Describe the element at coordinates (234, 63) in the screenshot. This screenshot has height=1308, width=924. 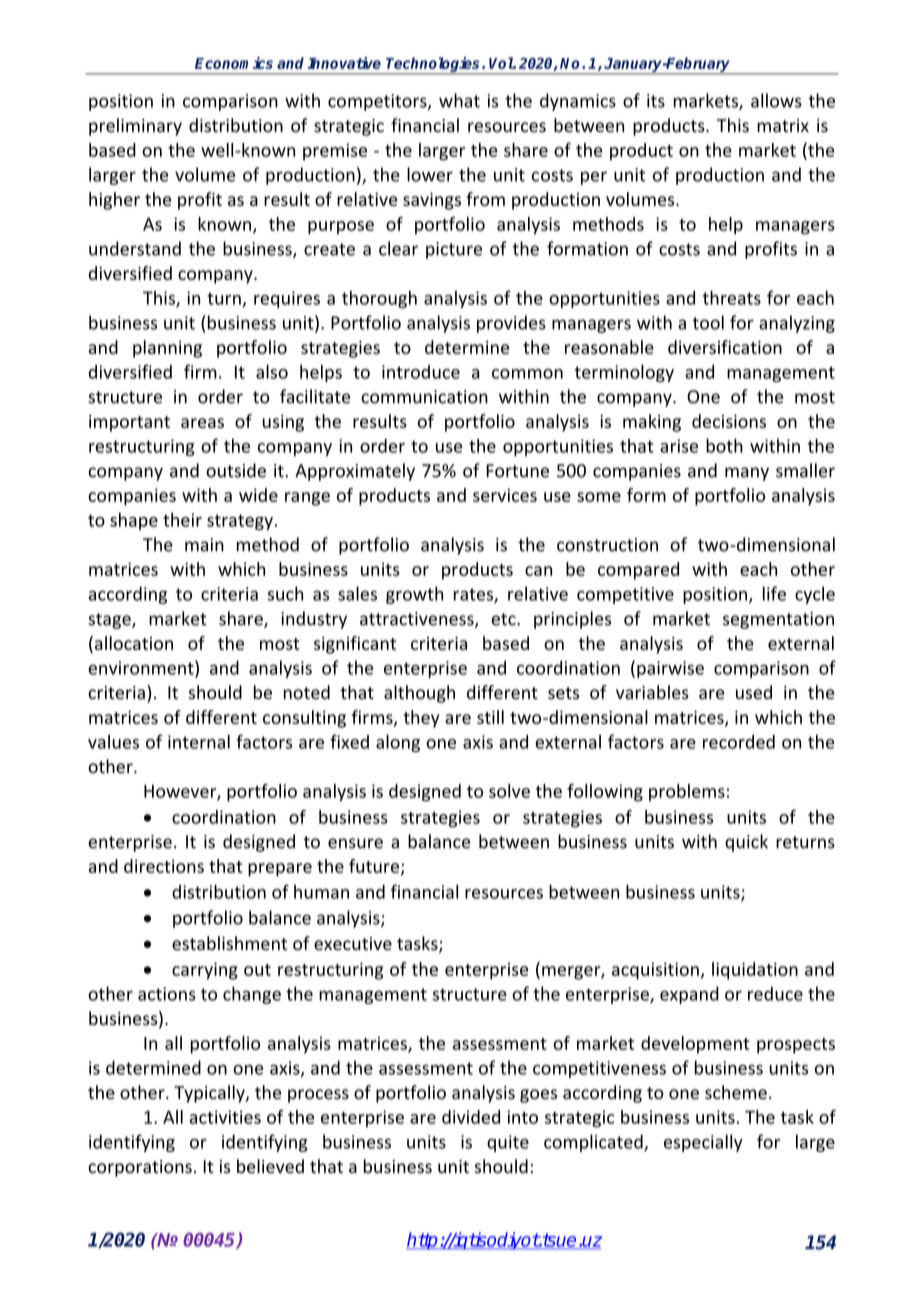
I see `Economics` at that location.
